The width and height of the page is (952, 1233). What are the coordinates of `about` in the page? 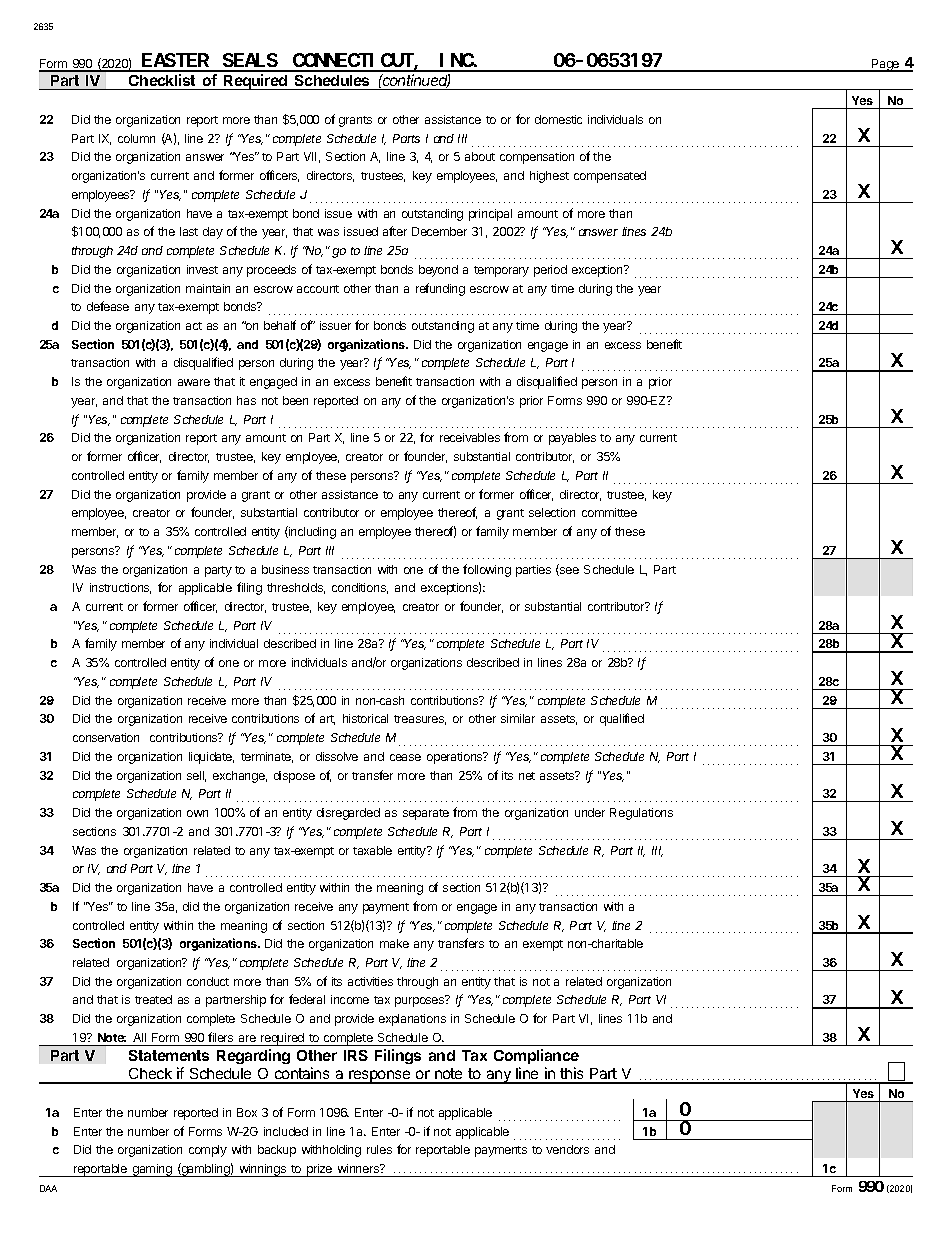 It's located at (480, 156).
